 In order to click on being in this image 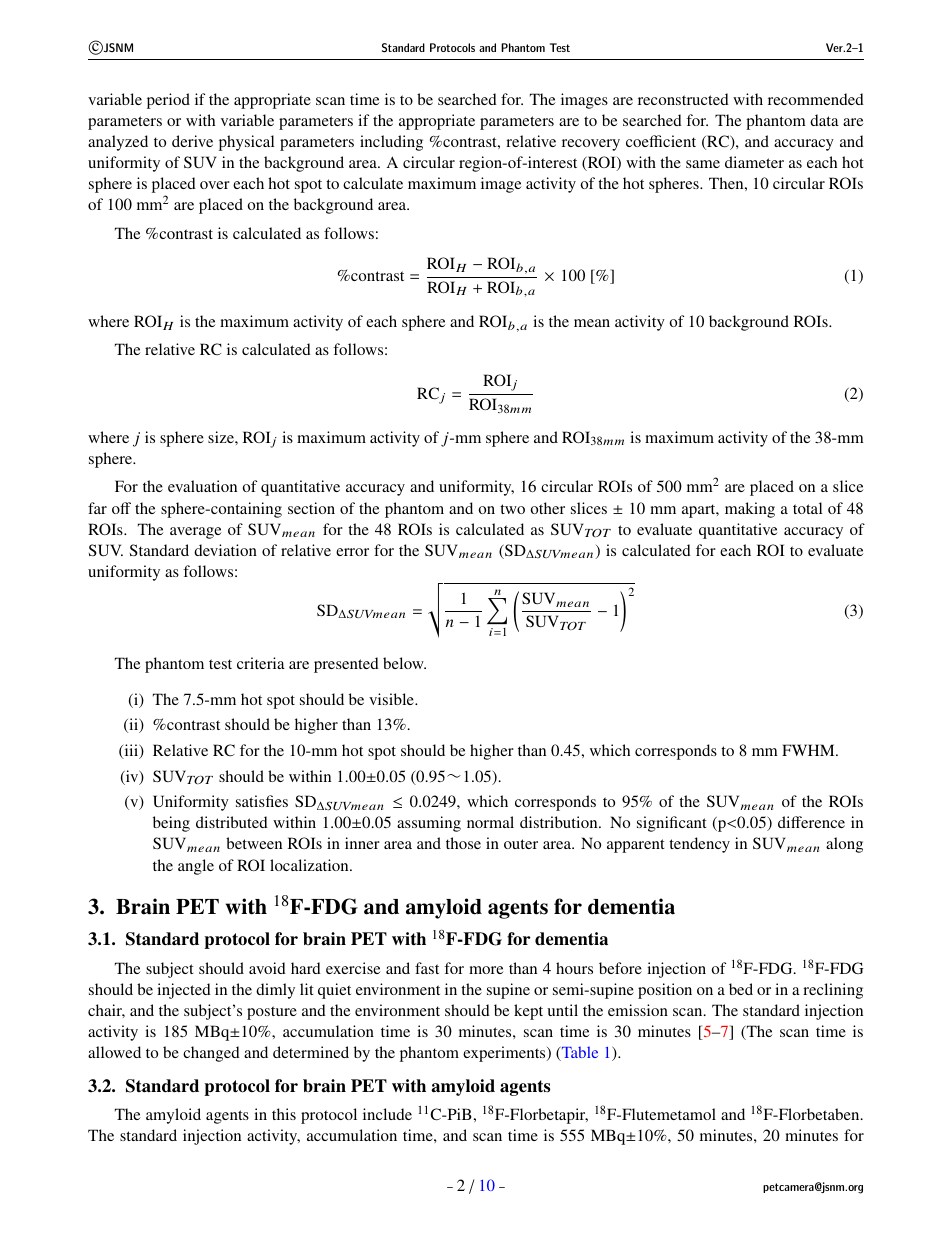, I will do `click(171, 824)`.
